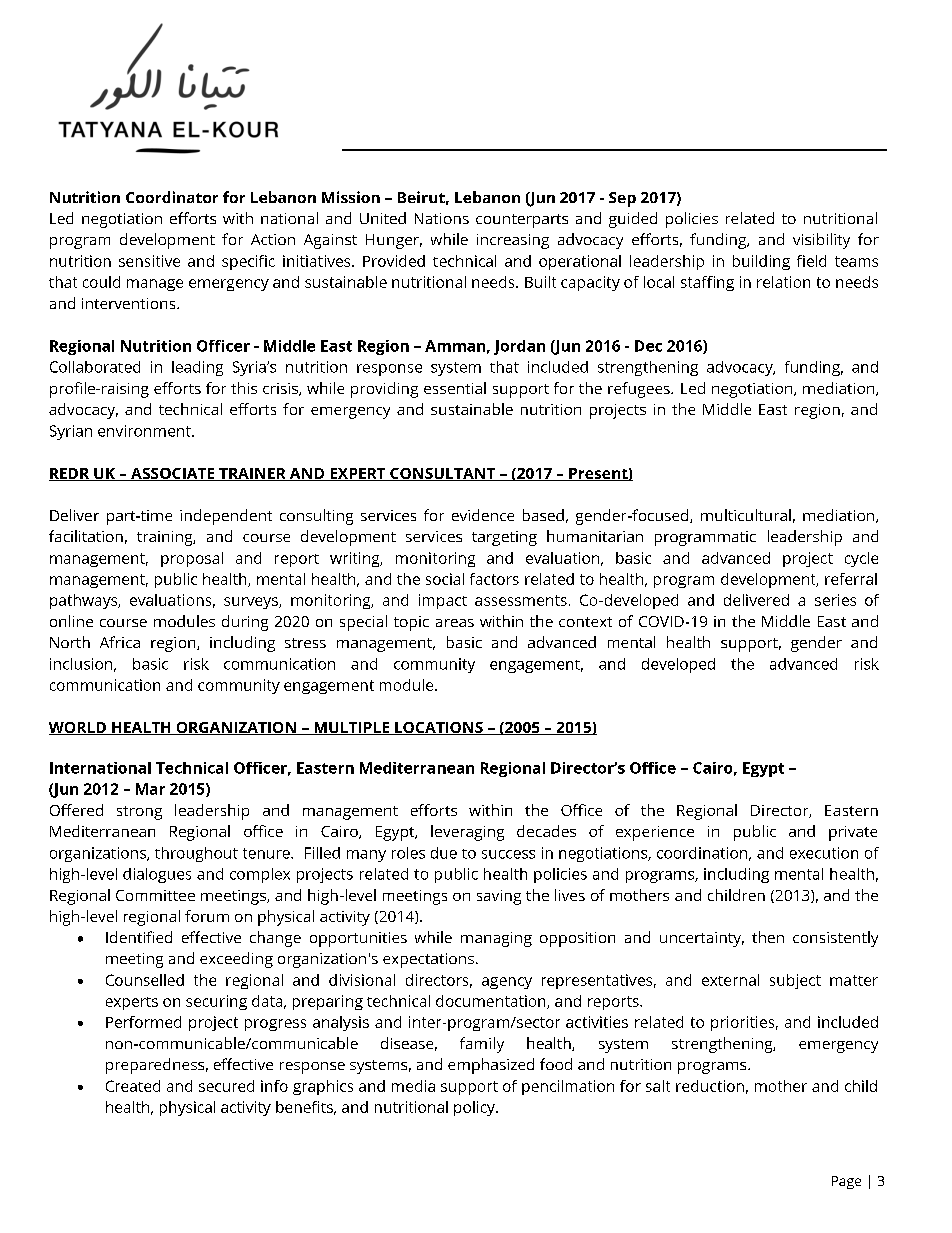 This screenshot has height=1233, width=952. What do you see at coordinates (746, 515) in the screenshot?
I see `multicultural` at bounding box center [746, 515].
